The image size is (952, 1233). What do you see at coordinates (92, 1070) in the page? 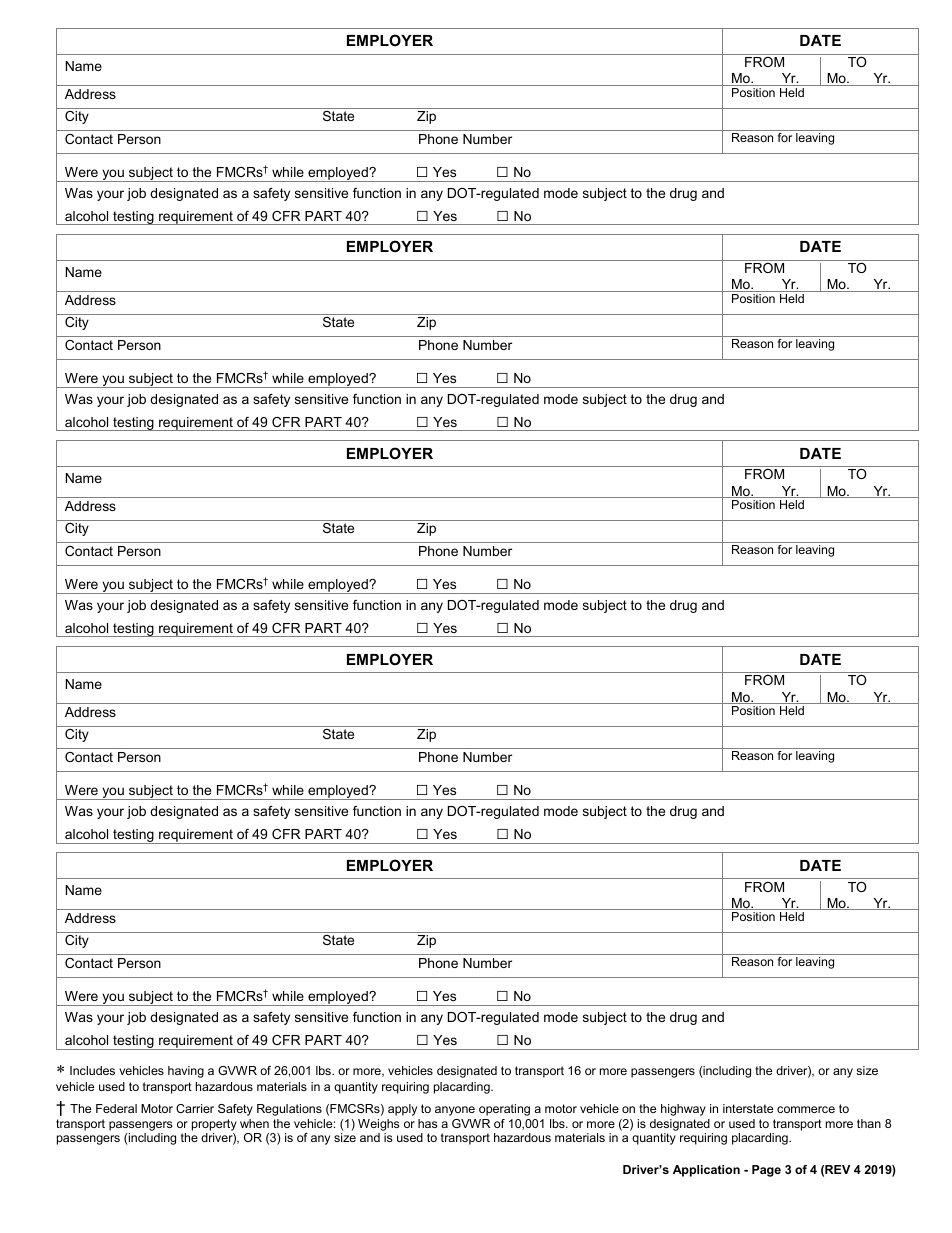
I see `Includes` at bounding box center [92, 1070].
